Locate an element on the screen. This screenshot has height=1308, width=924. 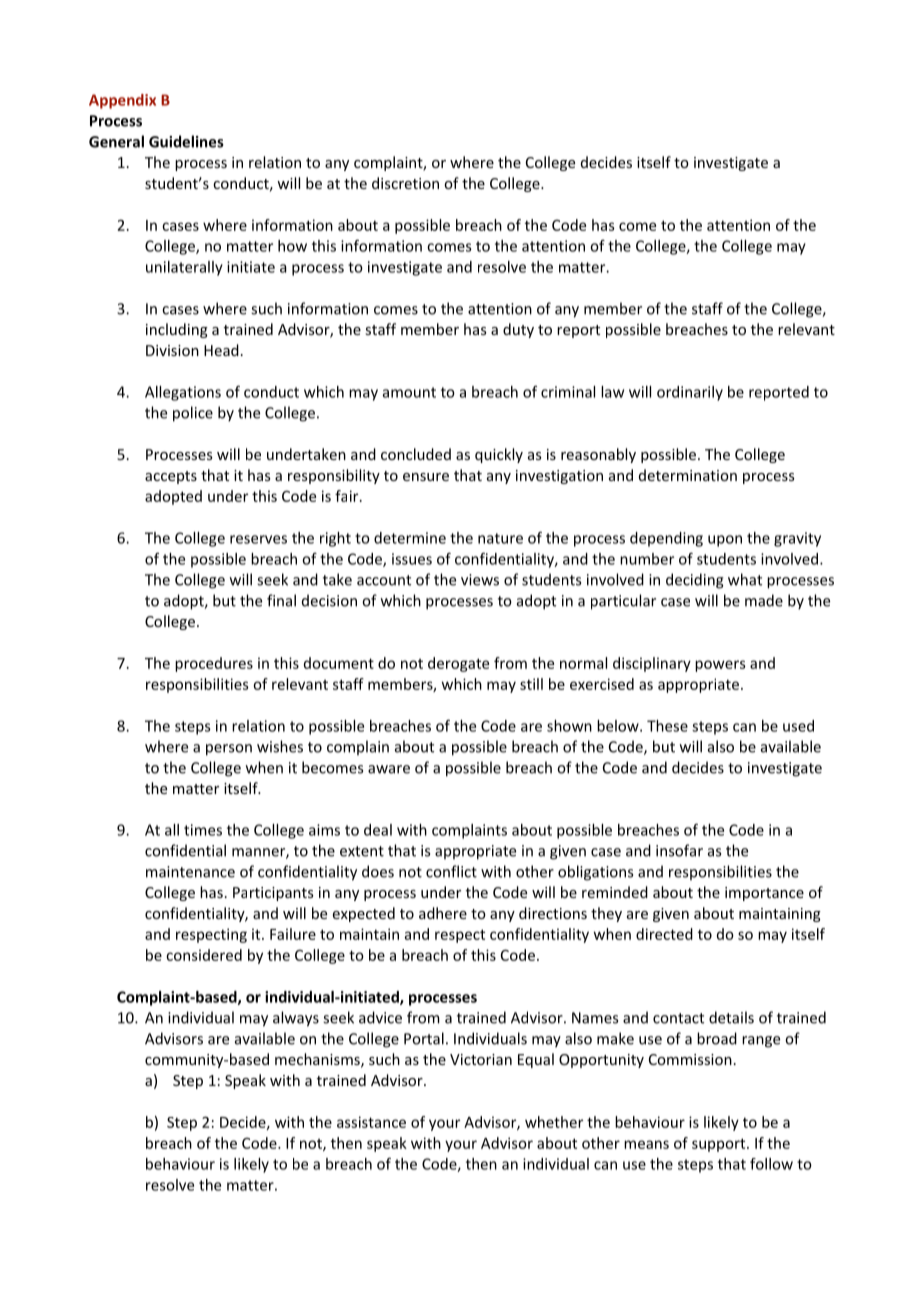
procedures is located at coordinates (214, 664).
